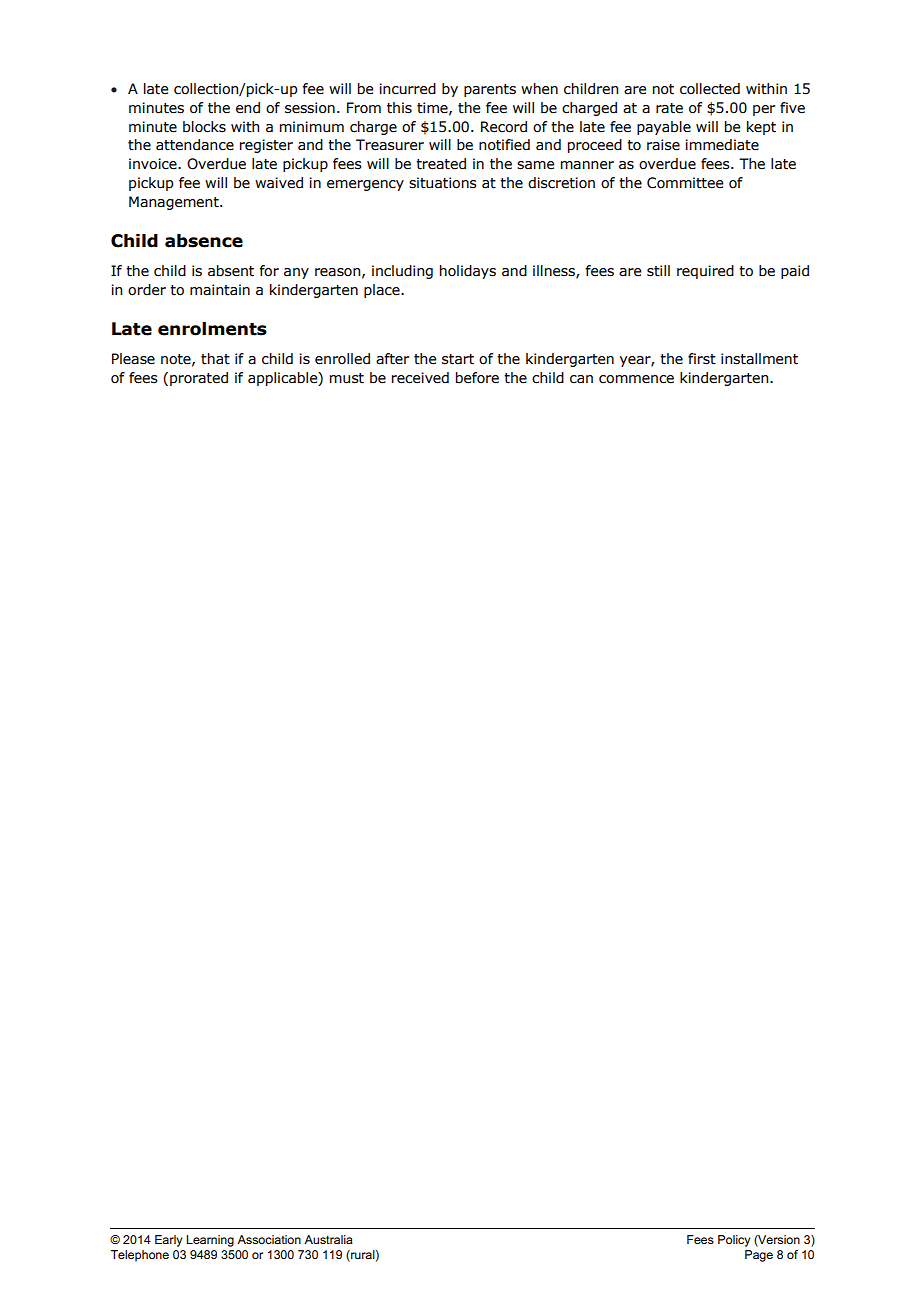 The image size is (924, 1308). Describe the element at coordinates (734, 1241) in the screenshot. I see `Policy` at that location.
